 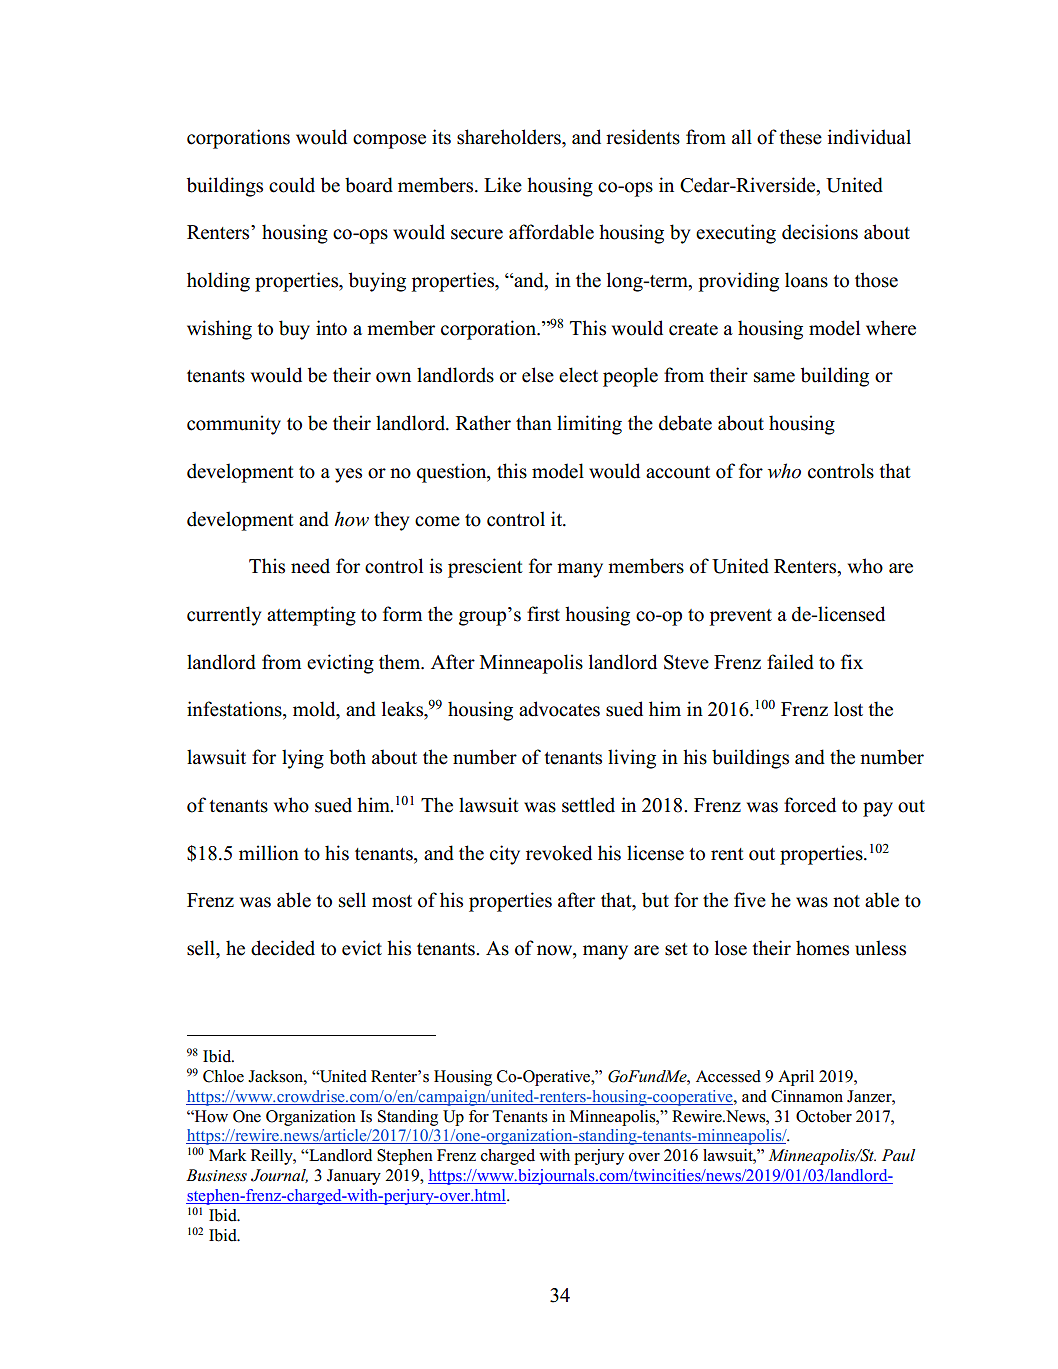 What do you see at coordinates (292, 185) in the screenshot?
I see `could` at bounding box center [292, 185].
